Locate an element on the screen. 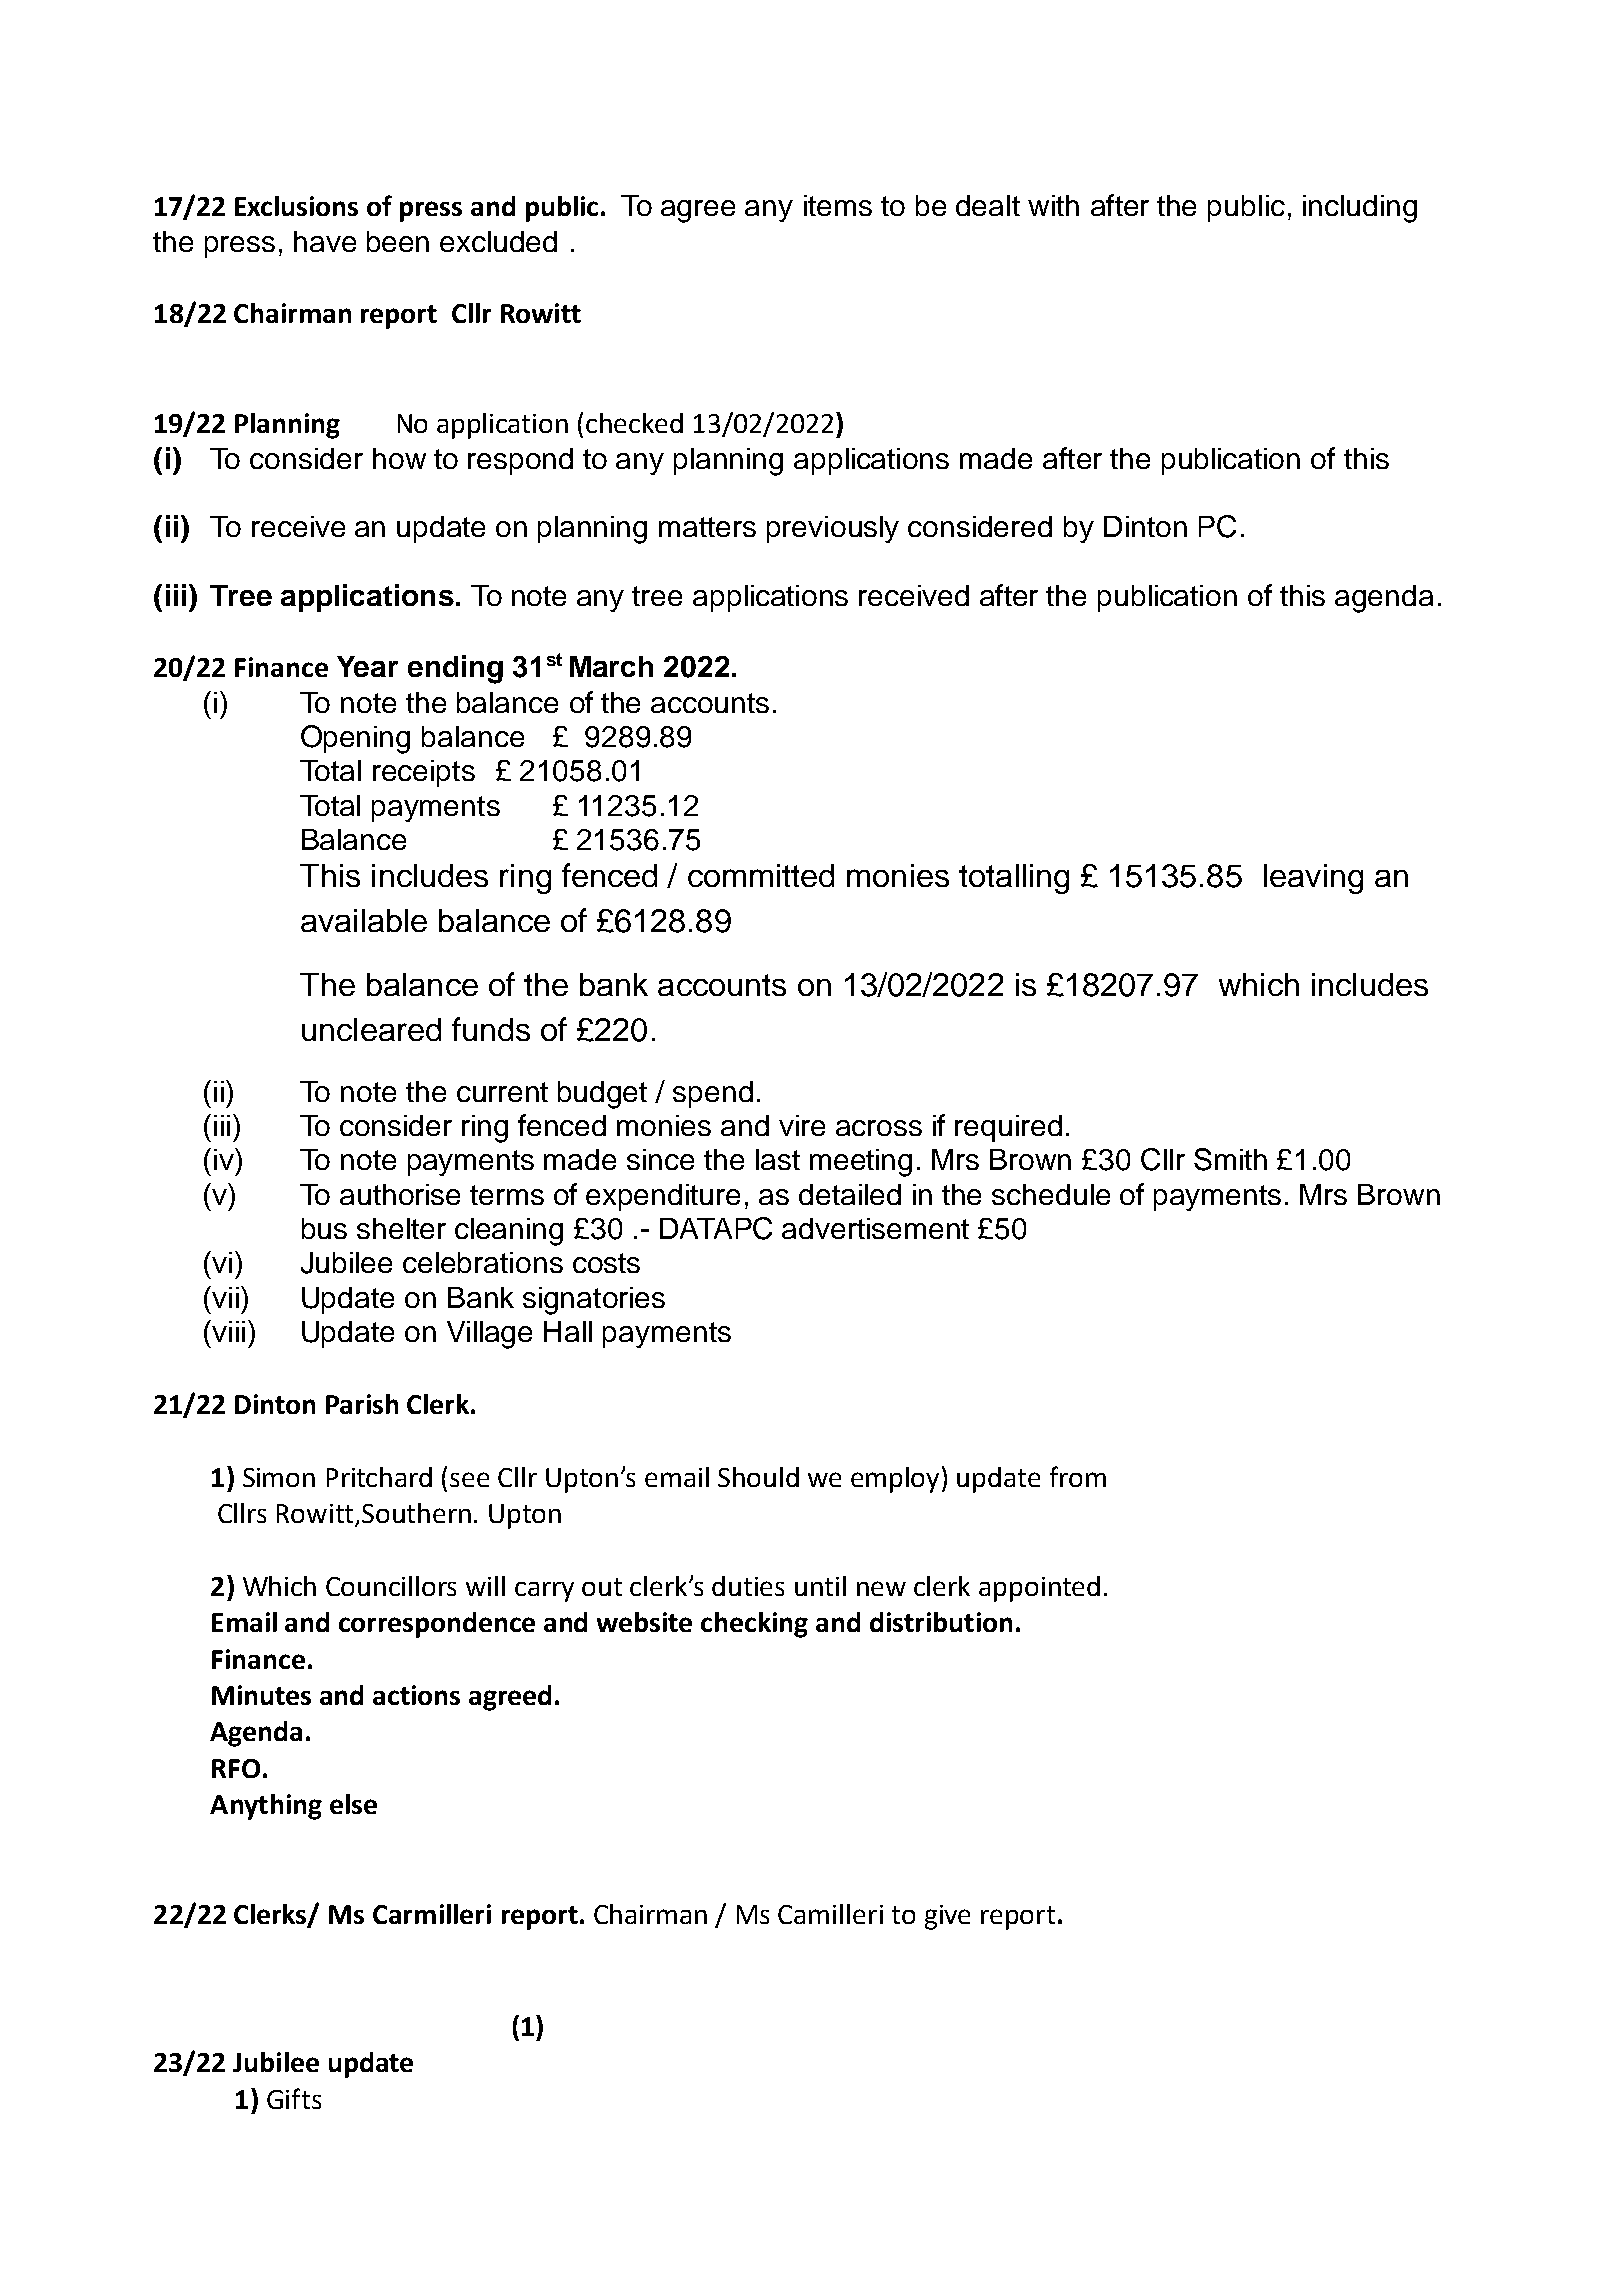 The image size is (1613, 2282). authorise is located at coordinates (400, 1194).
